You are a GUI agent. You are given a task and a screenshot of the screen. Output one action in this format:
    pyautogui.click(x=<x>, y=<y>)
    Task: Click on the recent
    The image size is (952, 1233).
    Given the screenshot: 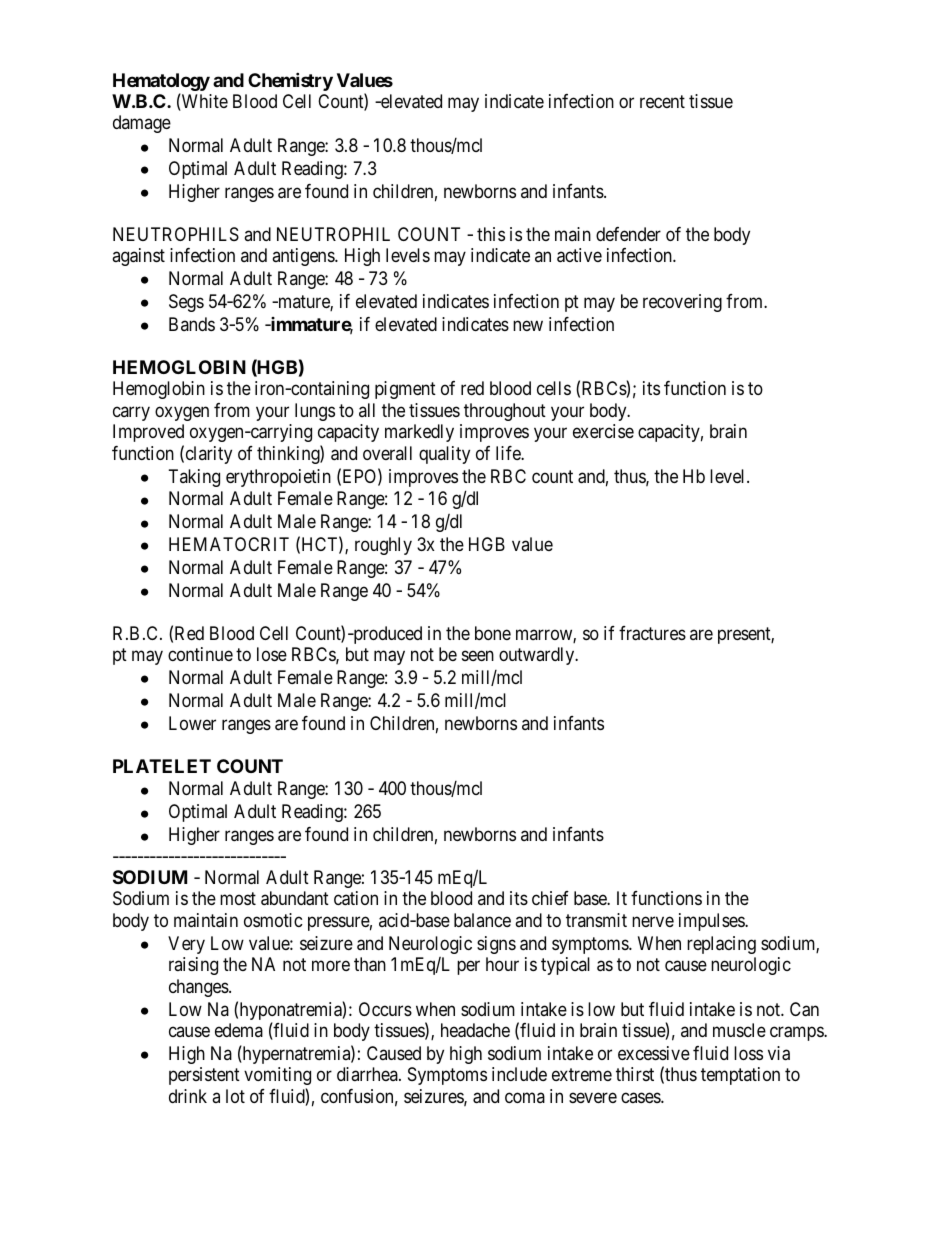 What is the action you would take?
    pyautogui.click(x=662, y=101)
